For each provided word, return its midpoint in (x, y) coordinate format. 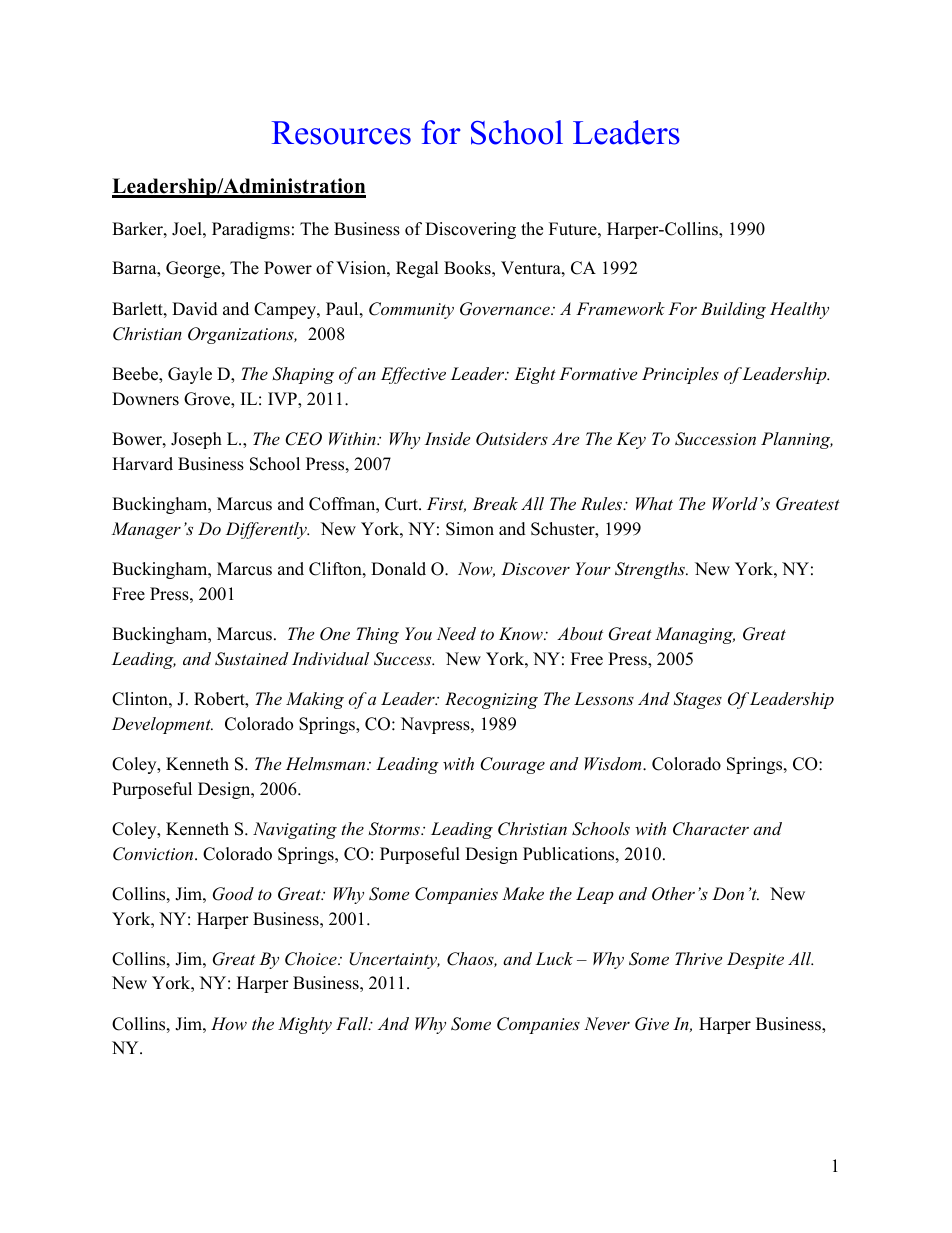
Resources (341, 133)
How (229, 1023)
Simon (470, 529)
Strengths (651, 570)
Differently (267, 530)
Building (733, 310)
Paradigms (251, 230)
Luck (554, 958)
